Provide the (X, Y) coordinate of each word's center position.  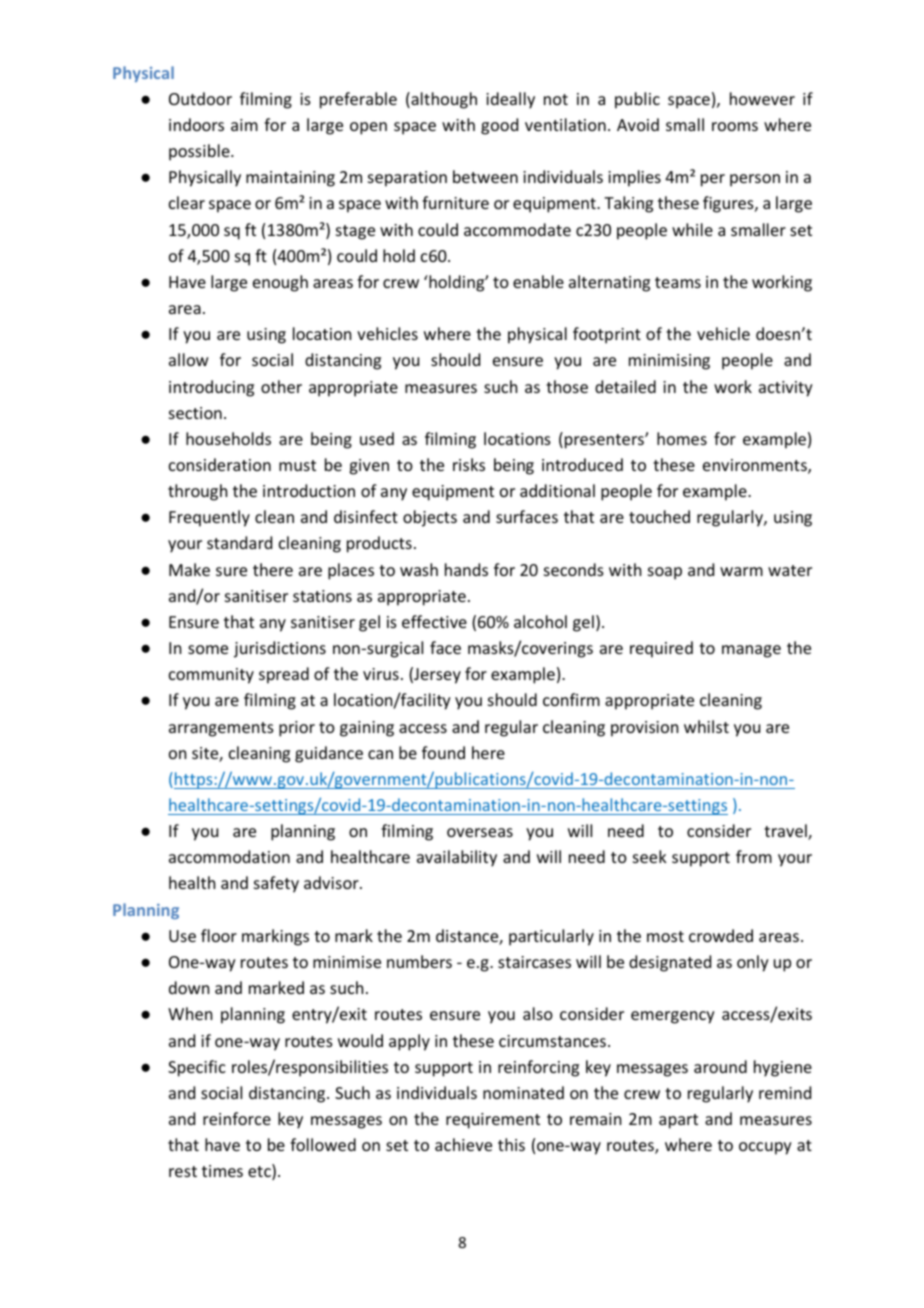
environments (756, 466)
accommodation (229, 856)
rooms (735, 126)
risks (469, 464)
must (297, 465)
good (499, 126)
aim (244, 125)
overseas (480, 832)
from (754, 856)
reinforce (237, 1118)
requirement (493, 1121)
